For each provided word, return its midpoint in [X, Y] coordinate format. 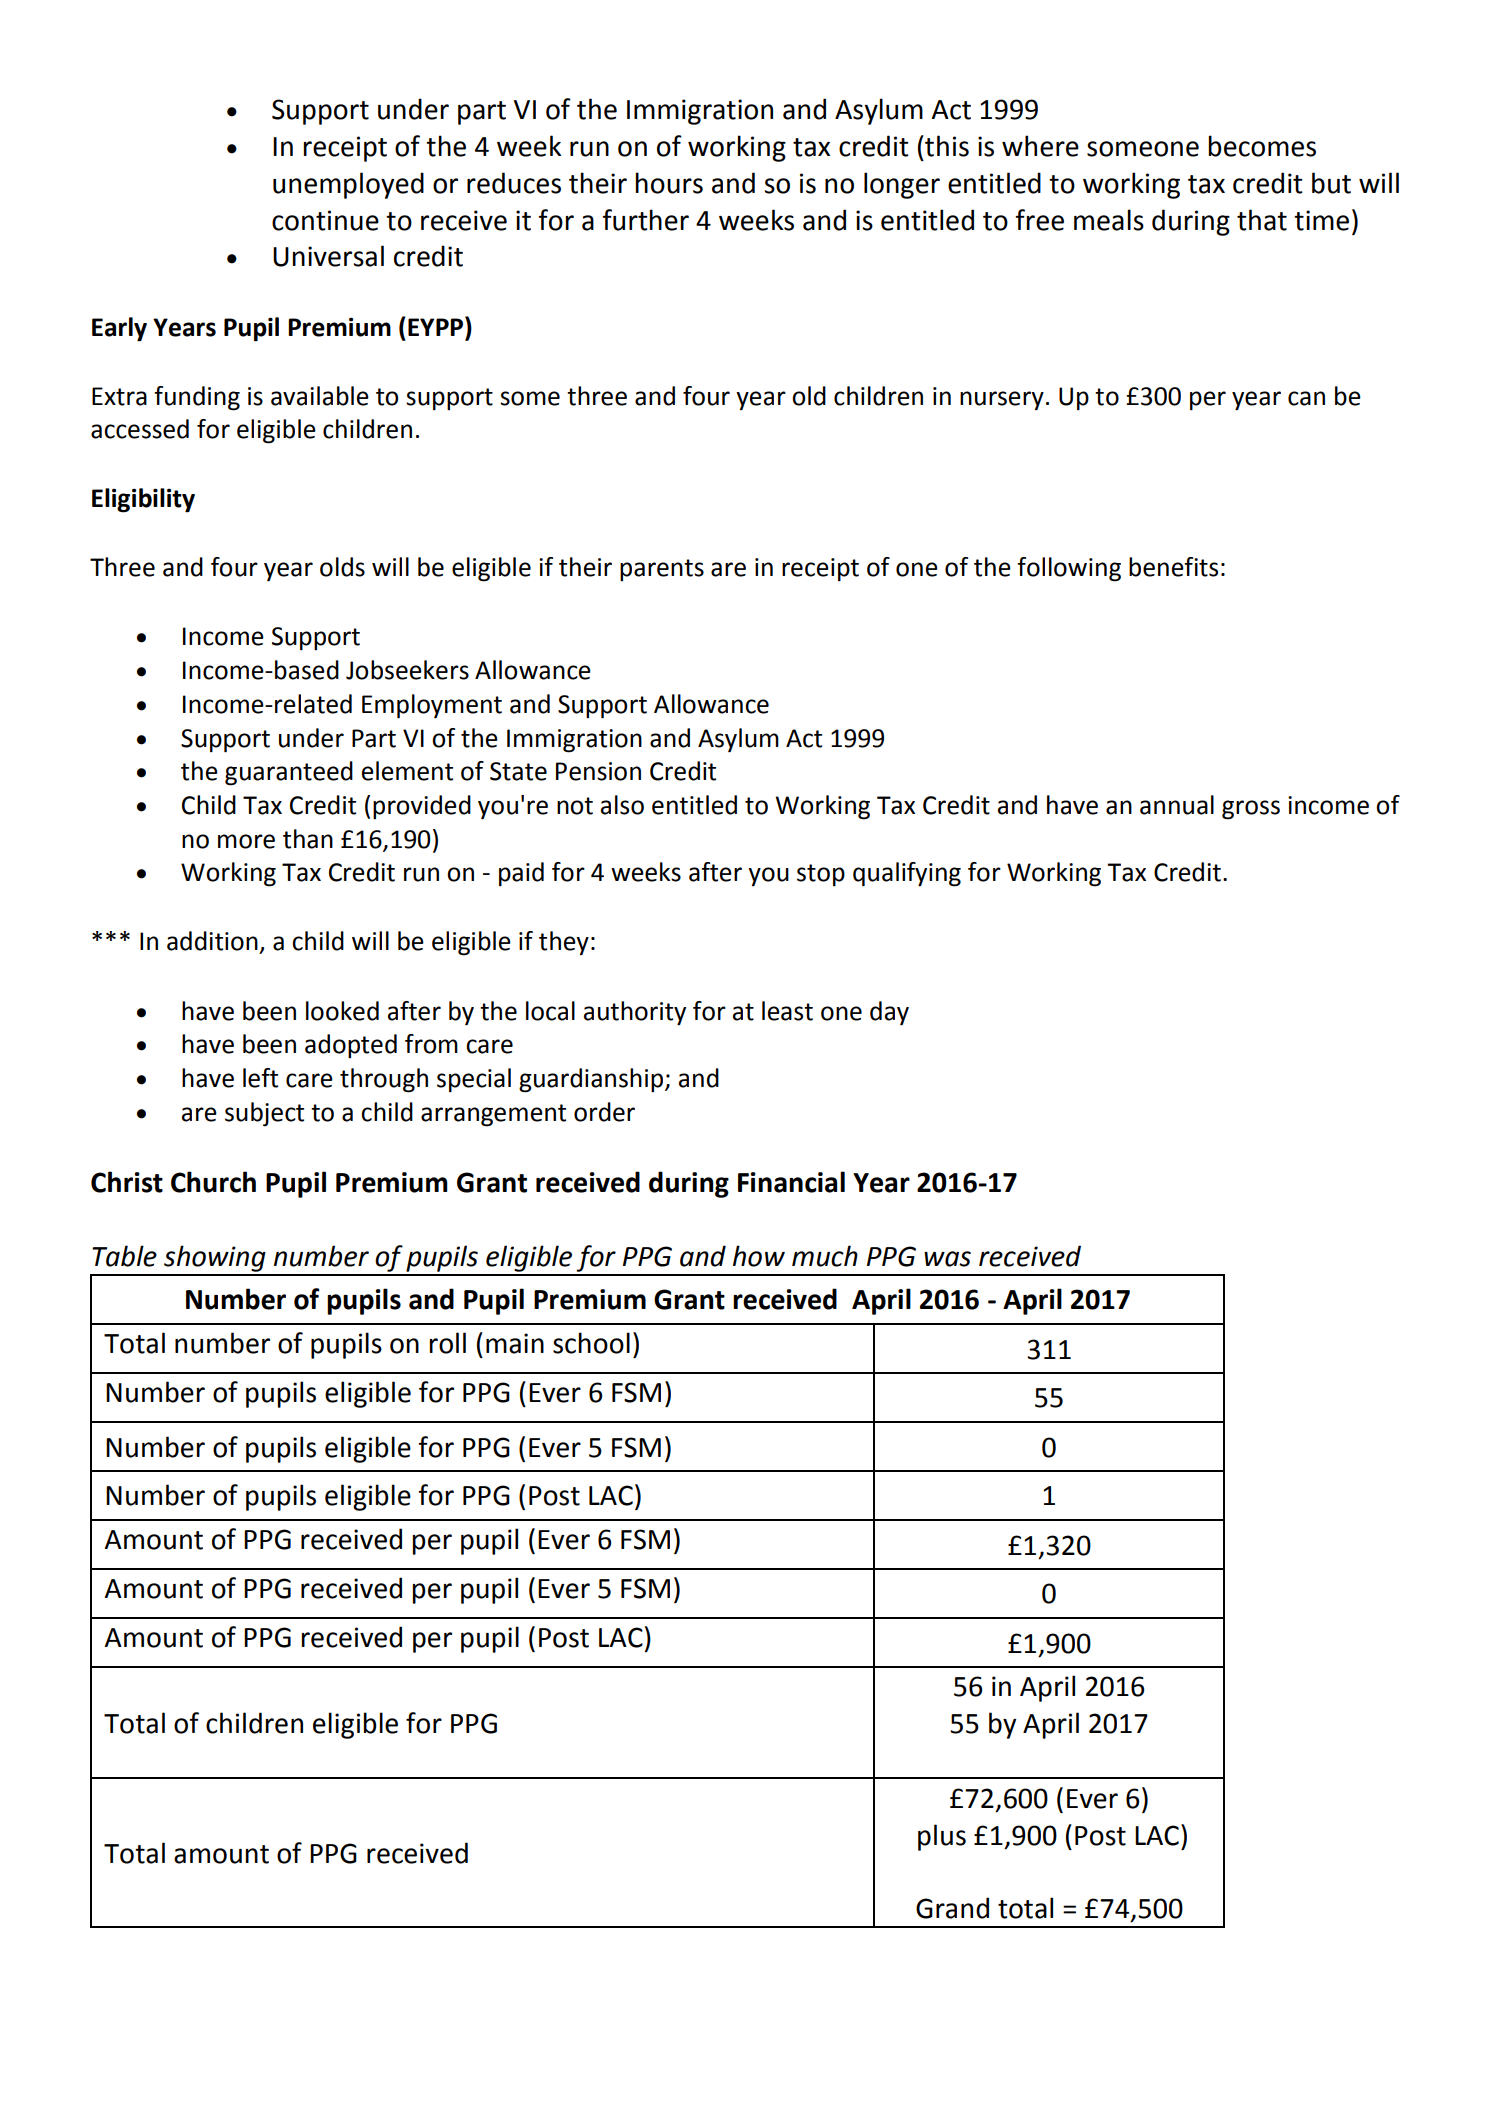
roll [447, 1343]
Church [213, 1182]
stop [821, 875]
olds [342, 567]
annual [1177, 805]
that [1262, 220]
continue [325, 220]
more [246, 841]
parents [662, 570]
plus [942, 1837]
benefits [1173, 567]
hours [669, 183]
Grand [952, 1908]
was [947, 1259]
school [591, 1343]
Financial [791, 1182]
